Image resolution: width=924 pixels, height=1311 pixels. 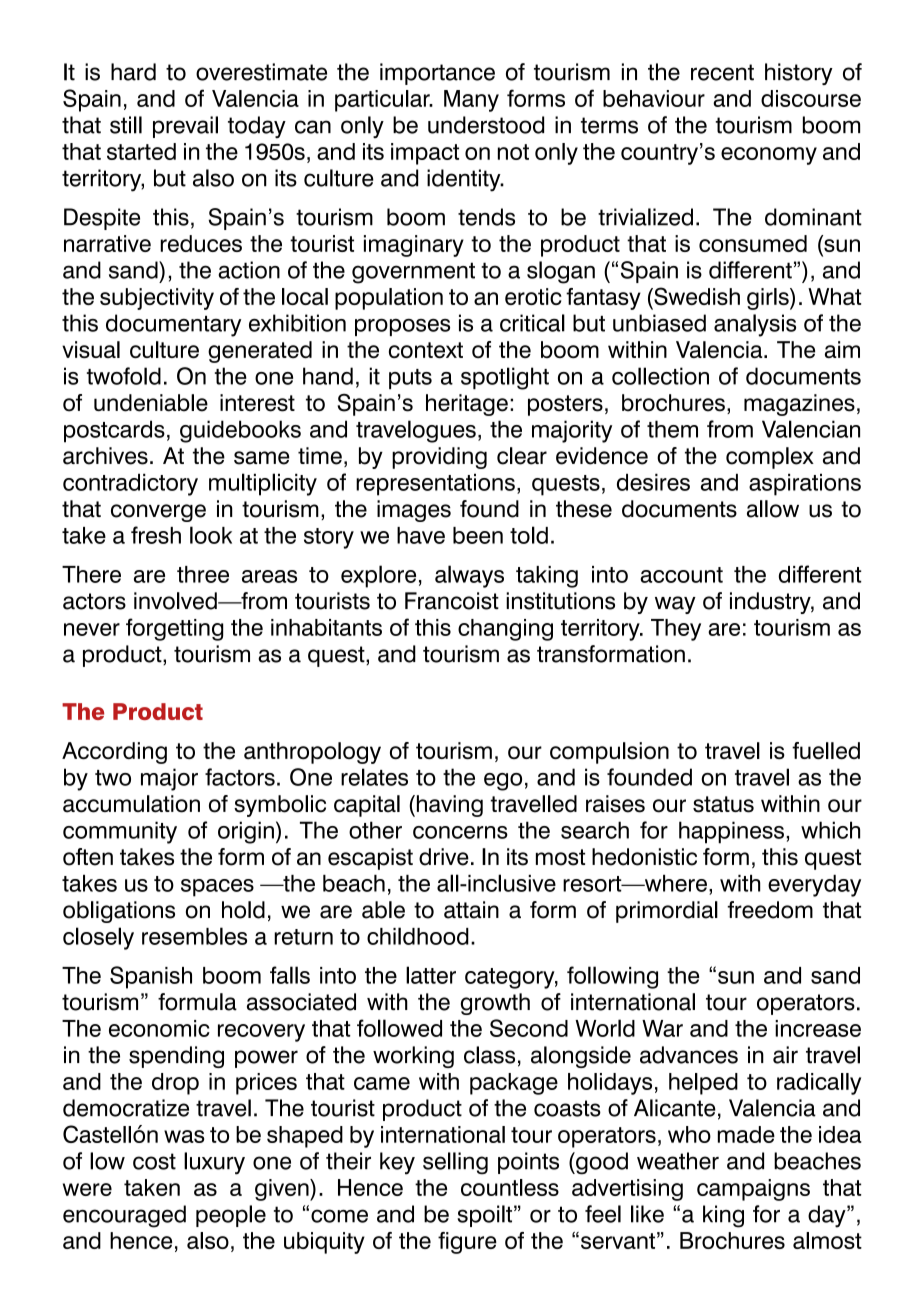 What do you see at coordinates (435, 485) in the image?
I see `representations` at bounding box center [435, 485].
